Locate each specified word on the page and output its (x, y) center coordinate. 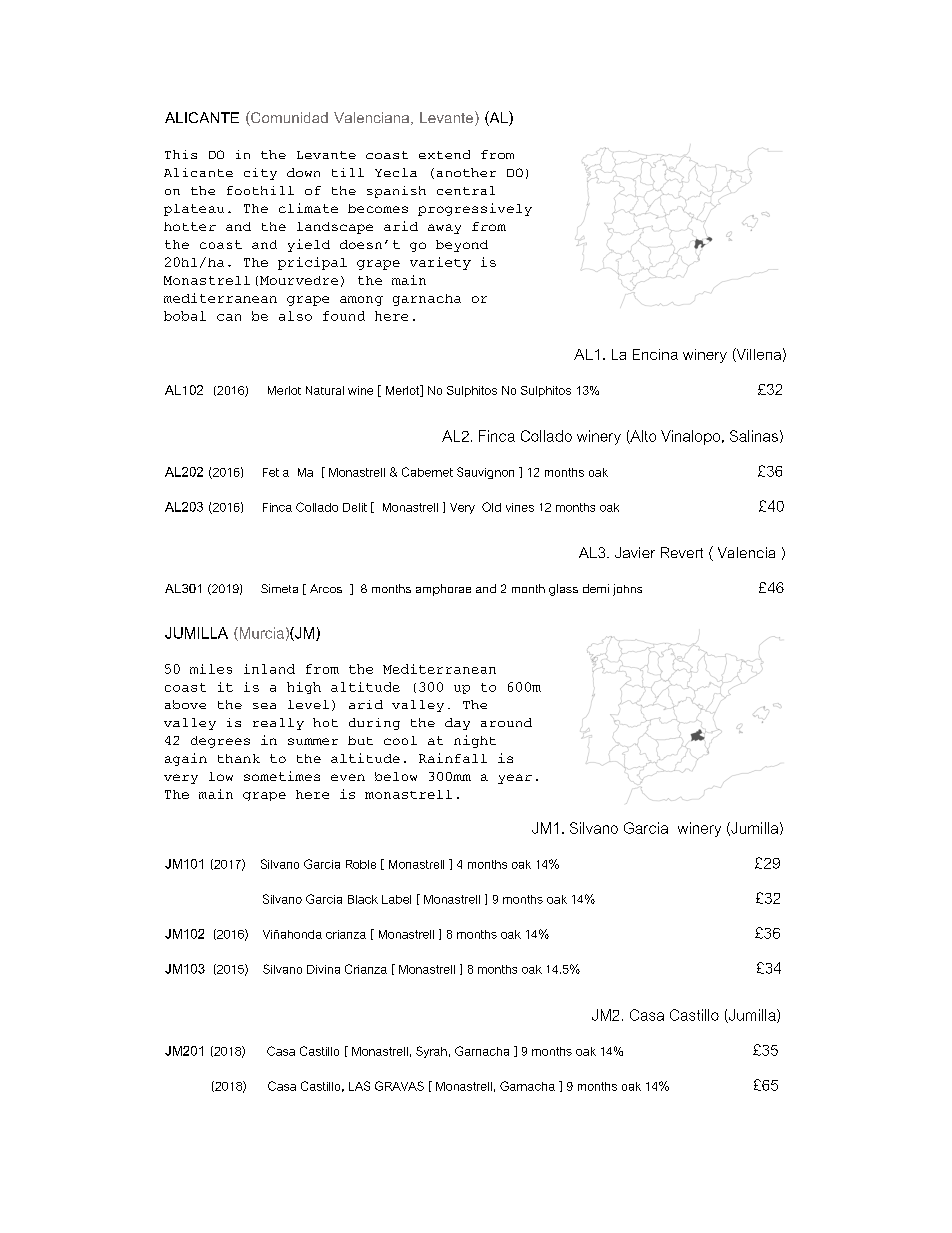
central (466, 190)
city (260, 174)
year (515, 779)
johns (627, 590)
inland (269, 669)
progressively (475, 209)
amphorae (443, 590)
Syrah (431, 1052)
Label (396, 899)
